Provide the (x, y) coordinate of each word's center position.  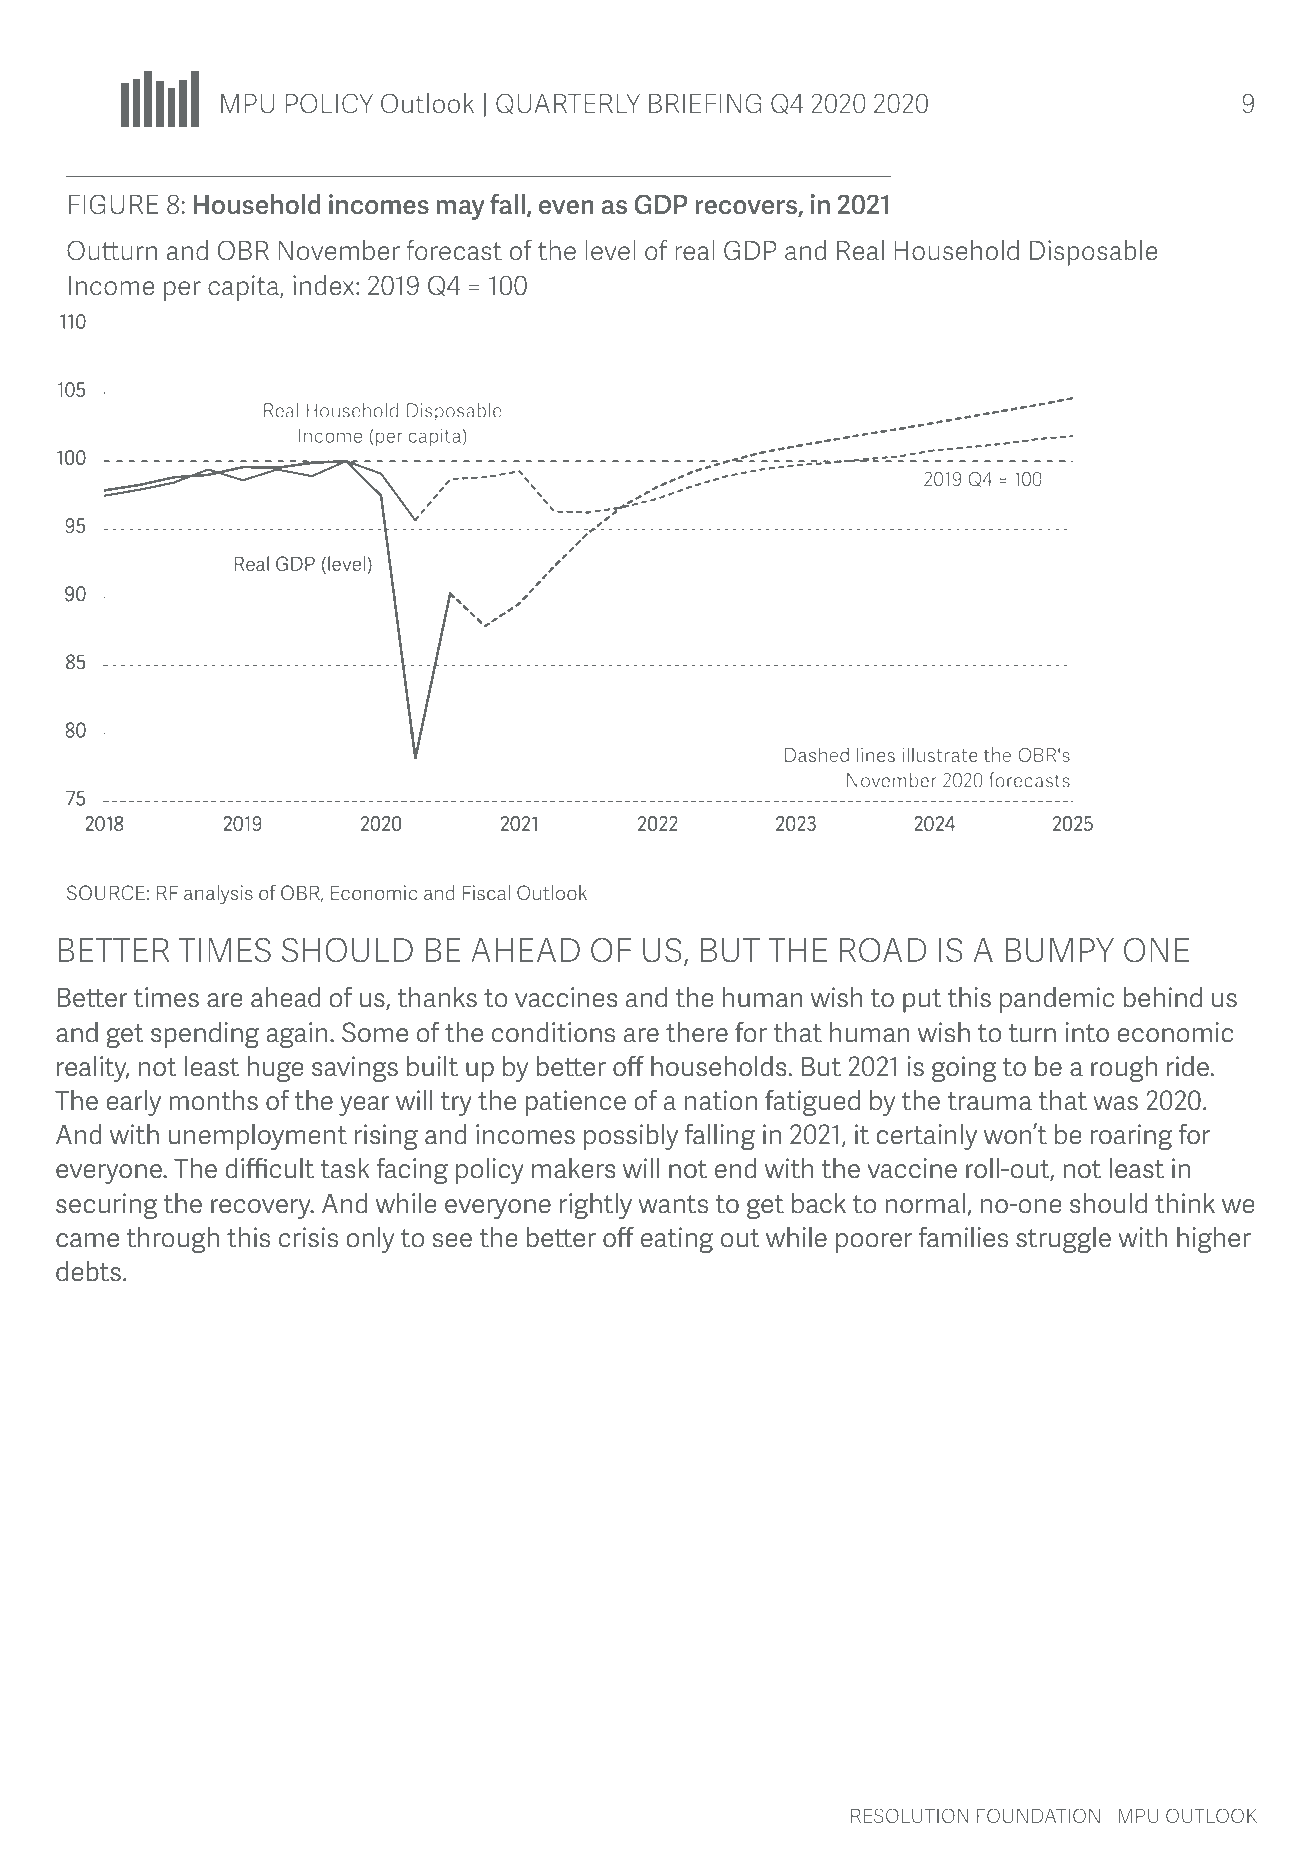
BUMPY (1059, 950)
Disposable (1093, 253)
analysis (218, 895)
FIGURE (113, 204)
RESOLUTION (910, 1815)
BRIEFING (705, 103)
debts (88, 1271)
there (697, 1032)
